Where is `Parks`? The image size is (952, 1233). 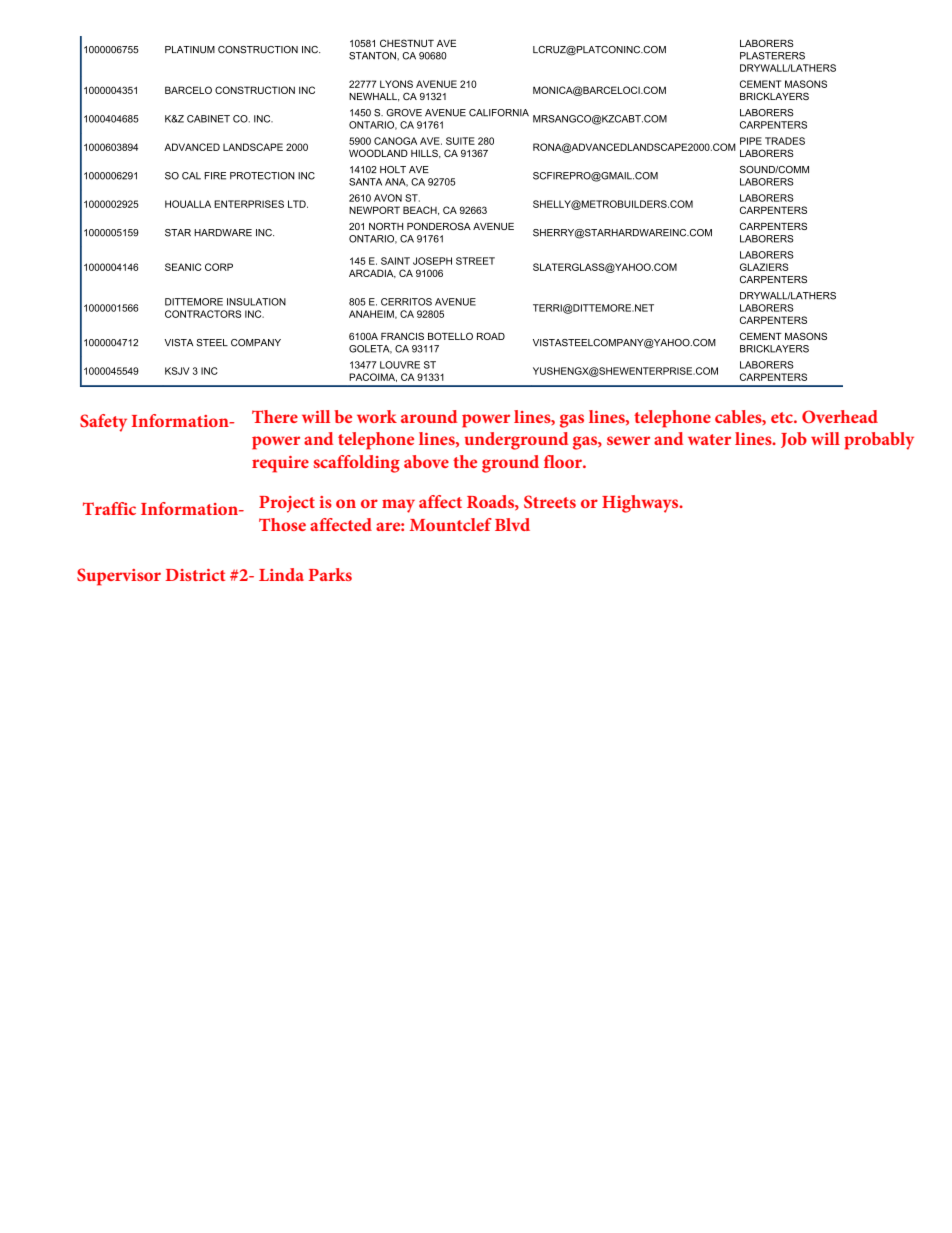 Parks is located at coordinates (330, 574).
